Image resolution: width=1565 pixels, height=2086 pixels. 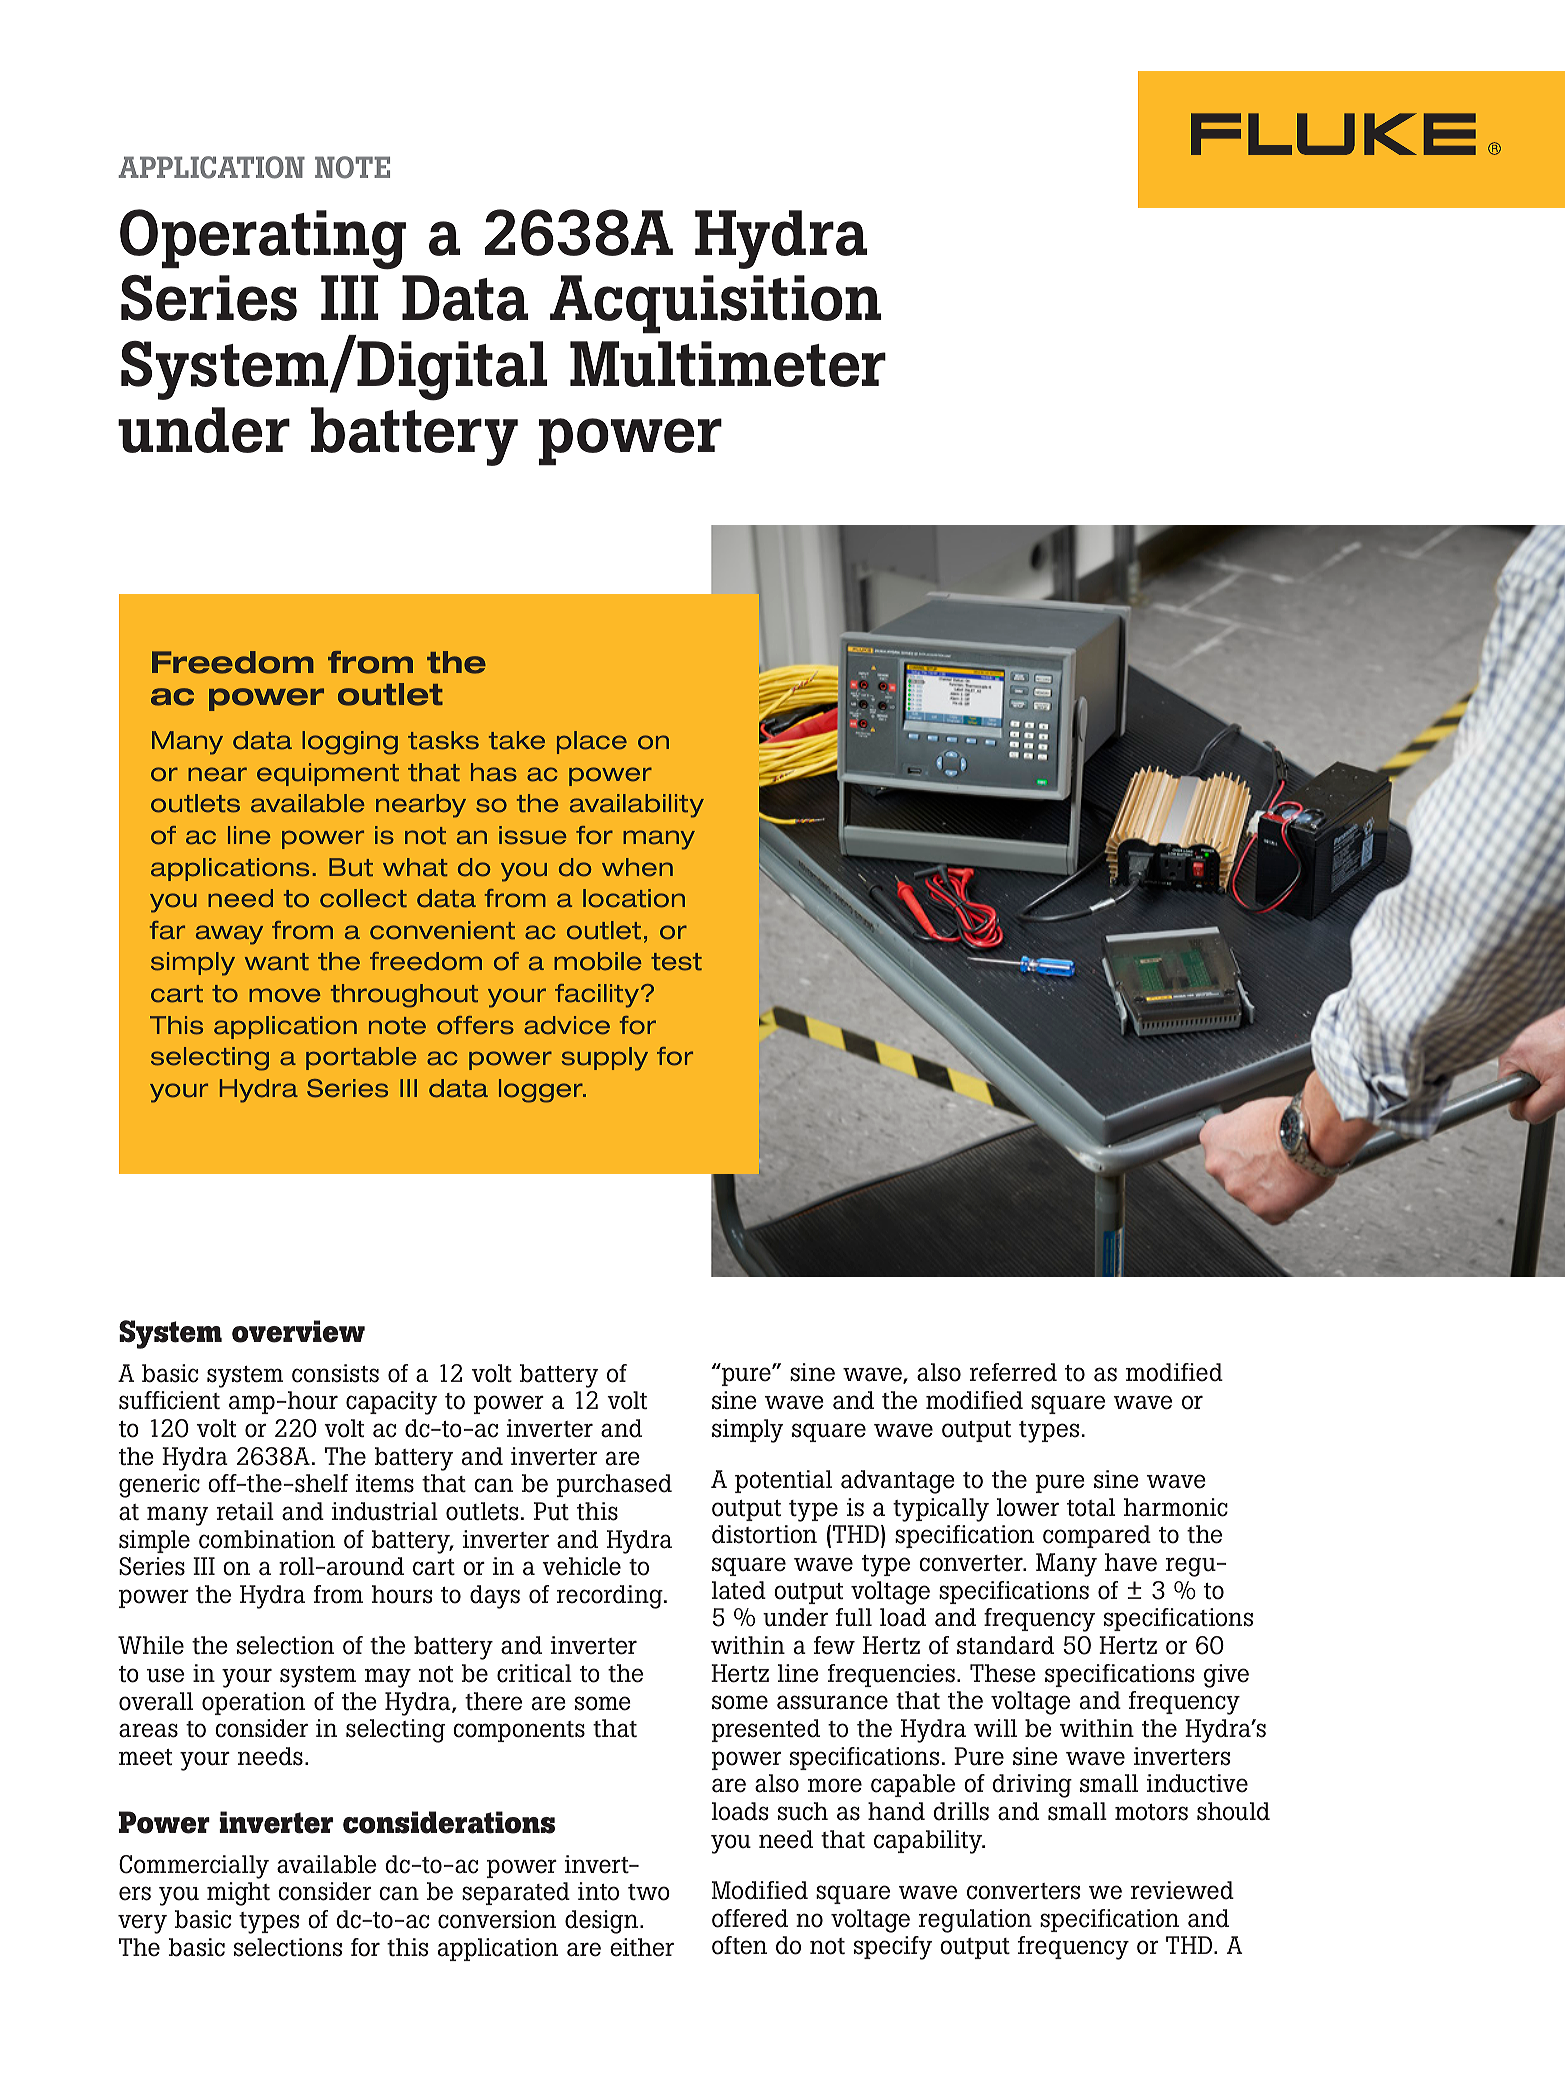 I want to click on Multimeter, so click(x=728, y=364).
